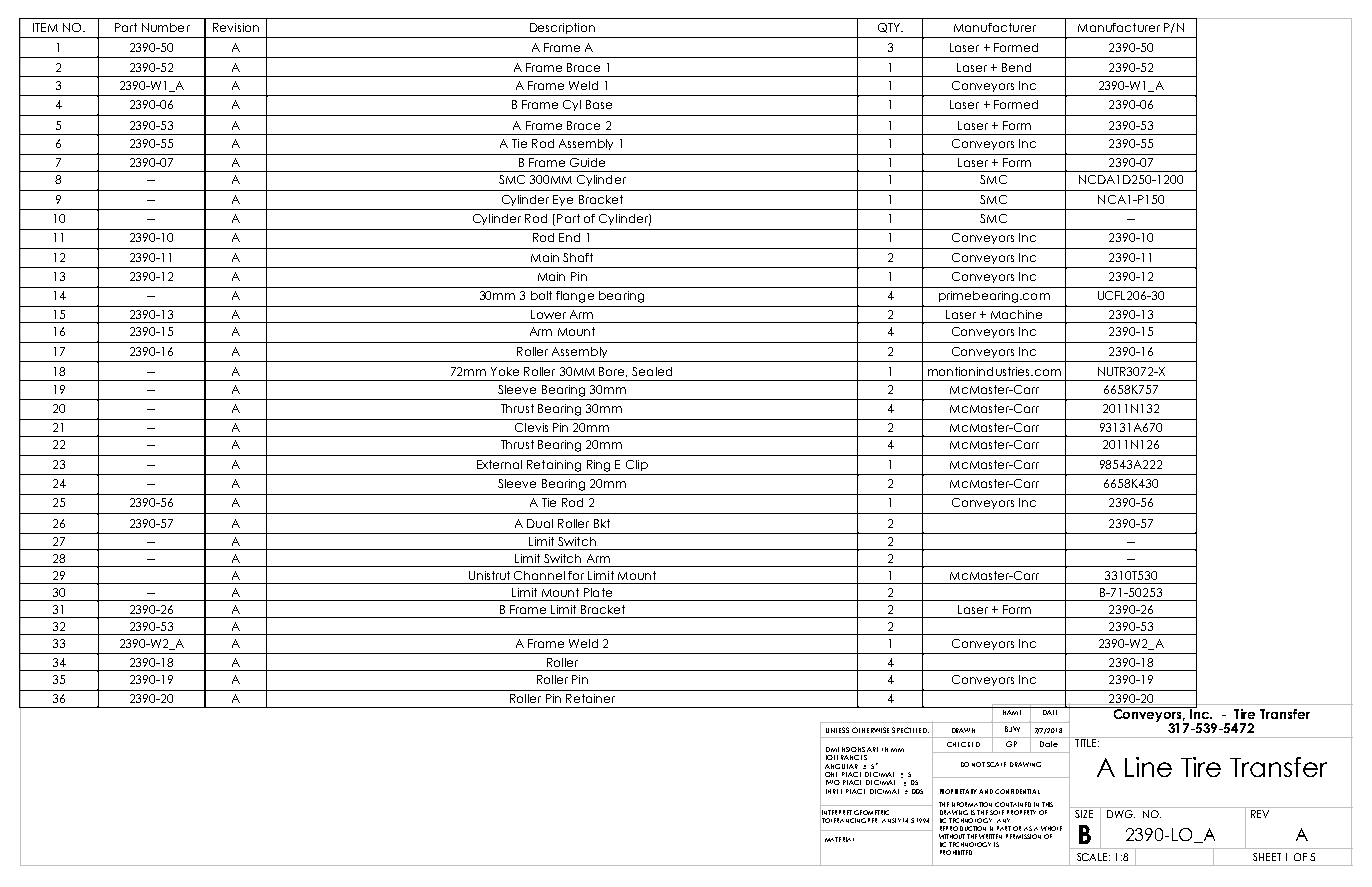 This screenshot has width=1372, height=887. I want to click on DWG, so click(1121, 814).
